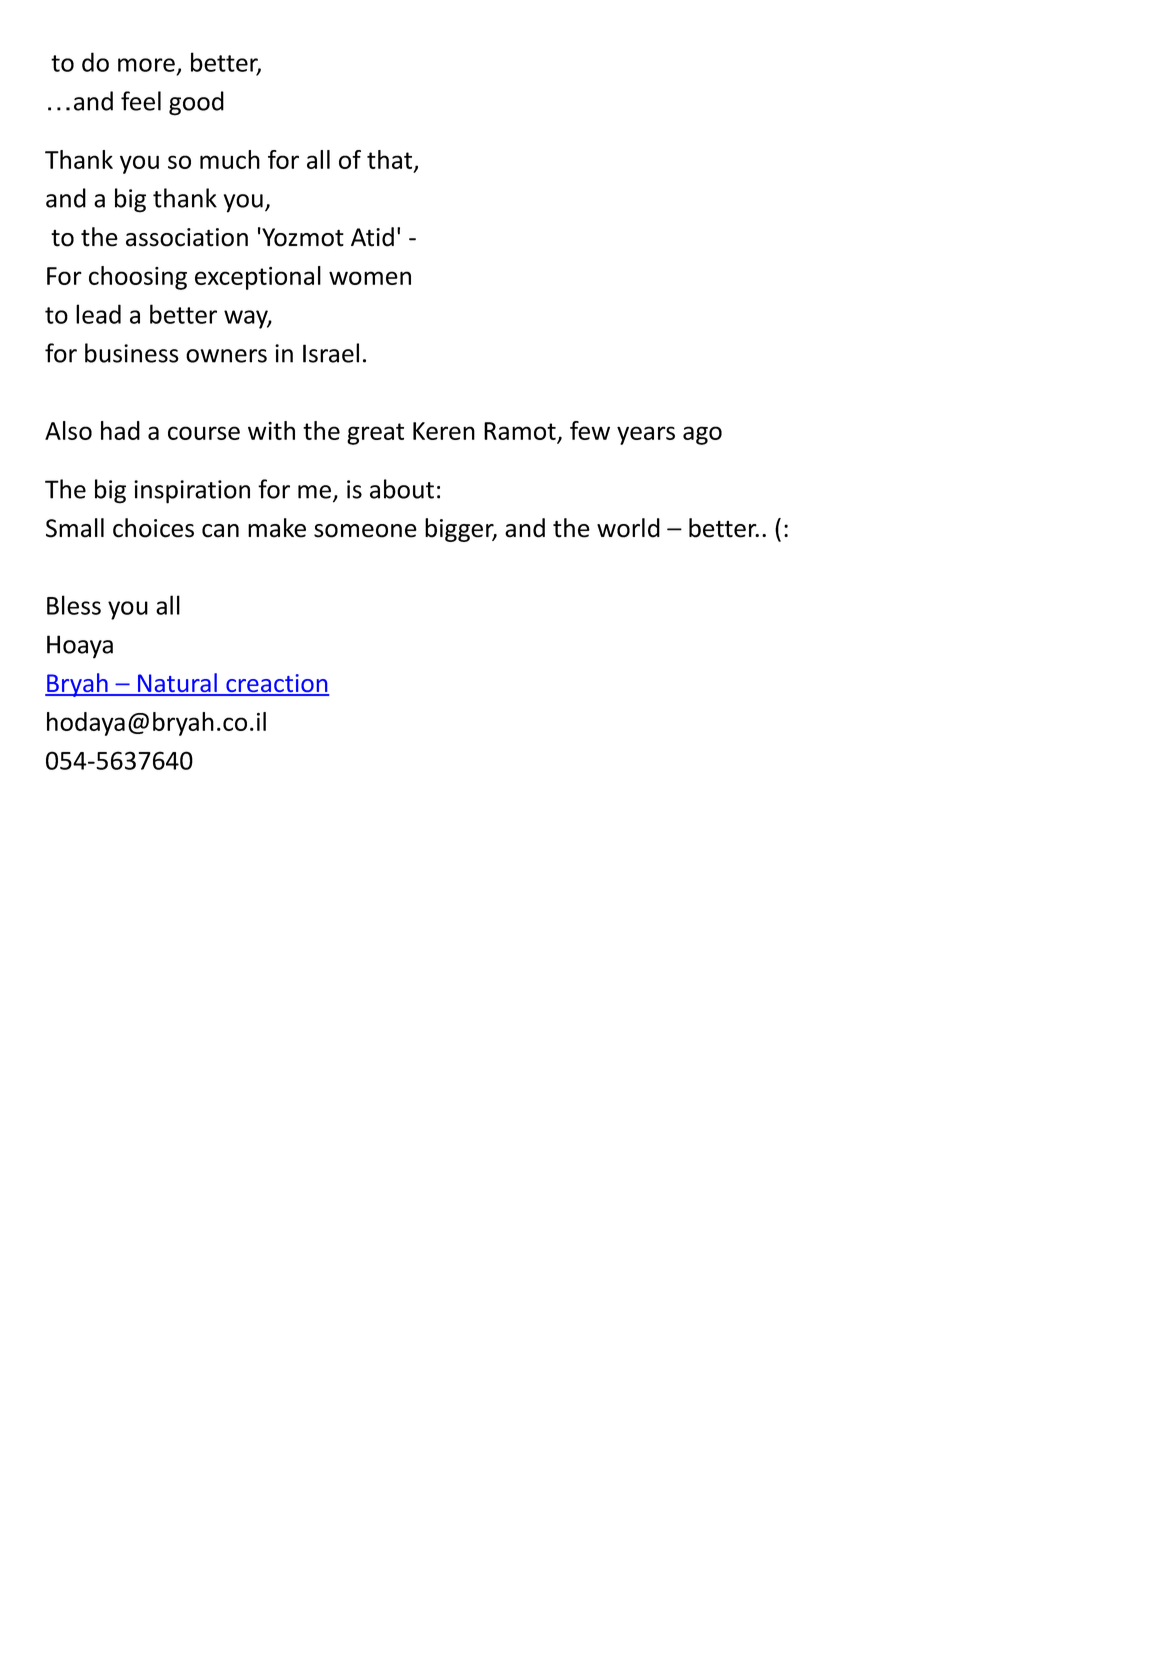 This image has height=1660, width=1175. I want to click on few, so click(590, 430).
